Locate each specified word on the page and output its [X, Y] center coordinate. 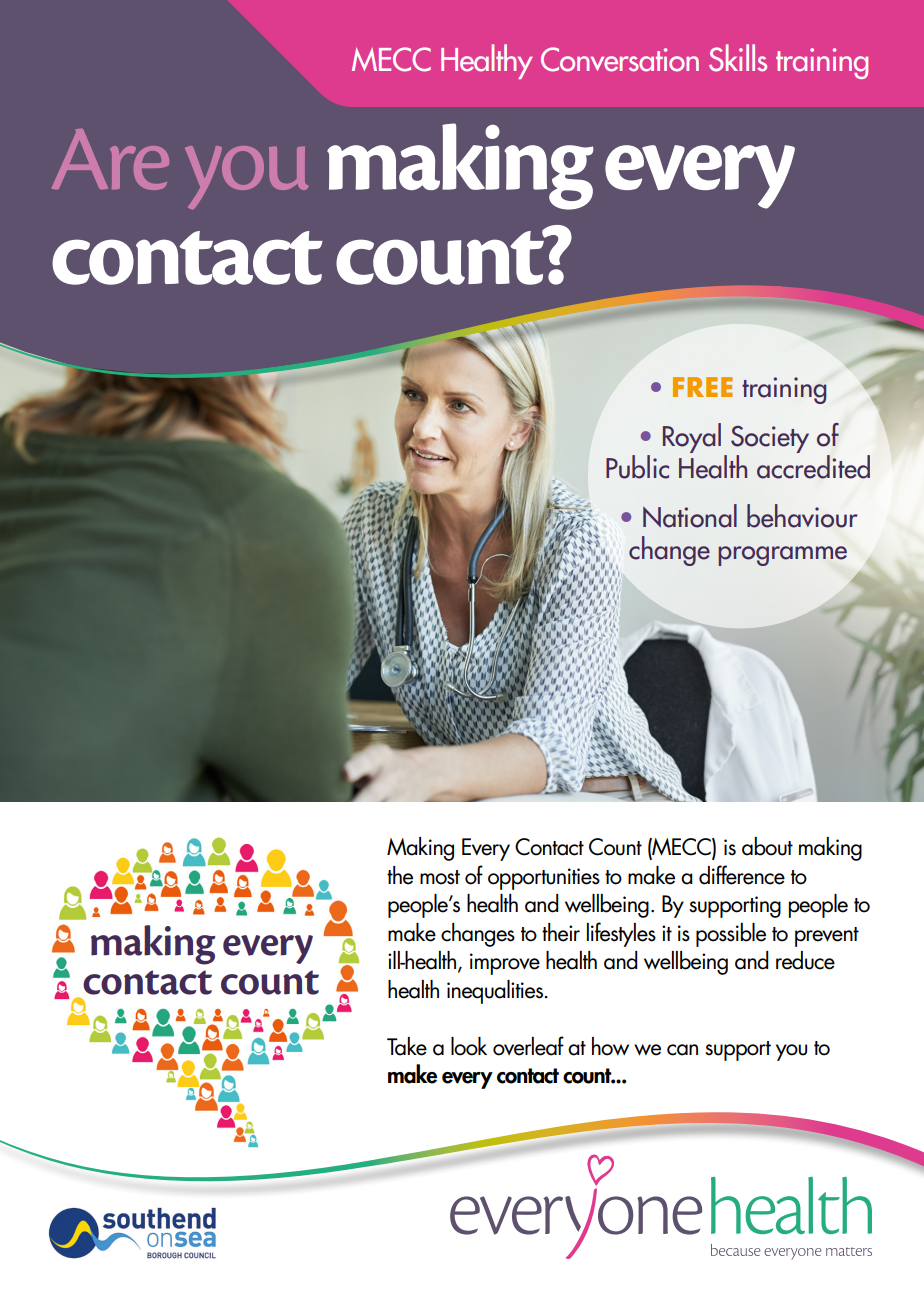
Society [770, 441]
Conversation [620, 59]
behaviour [802, 516]
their [561, 932]
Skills [738, 58]
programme [783, 556]
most [440, 877]
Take [407, 1046]
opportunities [544, 879]
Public [637, 467]
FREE [703, 387]
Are [110, 159]
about [767, 846]
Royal [692, 438]
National [690, 516]
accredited [813, 467]
